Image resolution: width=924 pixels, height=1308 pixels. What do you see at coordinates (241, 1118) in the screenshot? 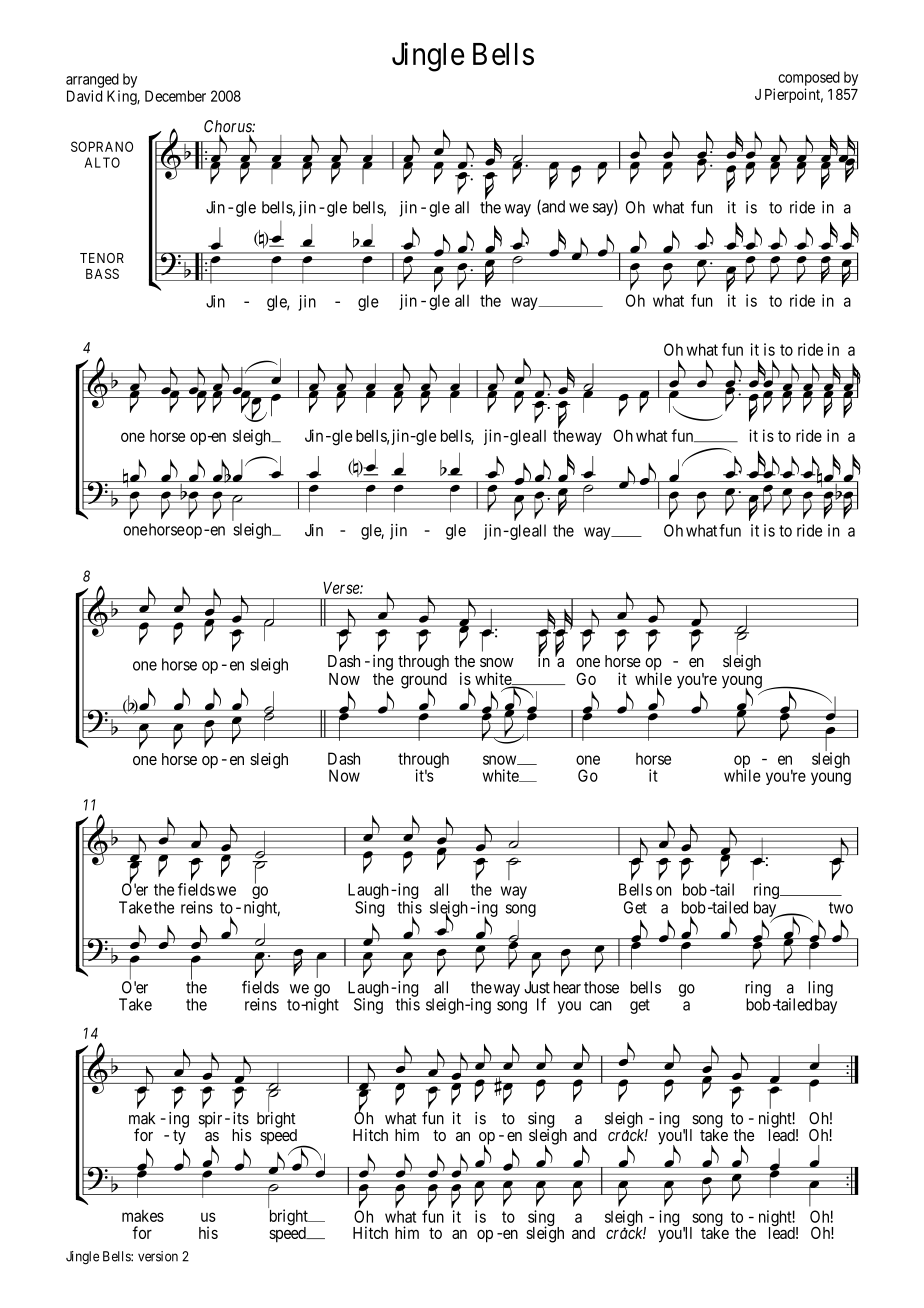
I see `its` at bounding box center [241, 1118].
